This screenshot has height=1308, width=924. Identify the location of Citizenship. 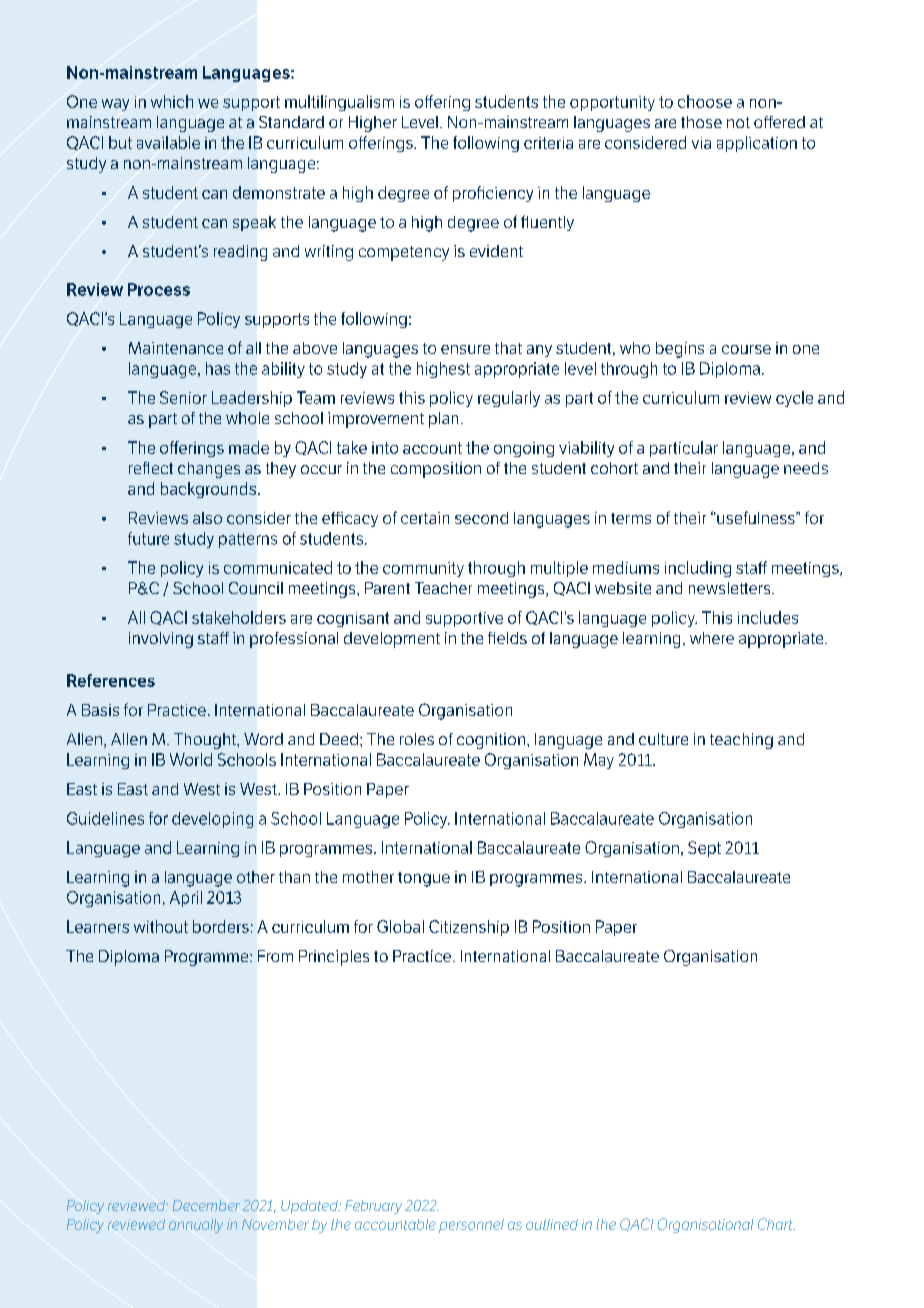
(469, 928).
